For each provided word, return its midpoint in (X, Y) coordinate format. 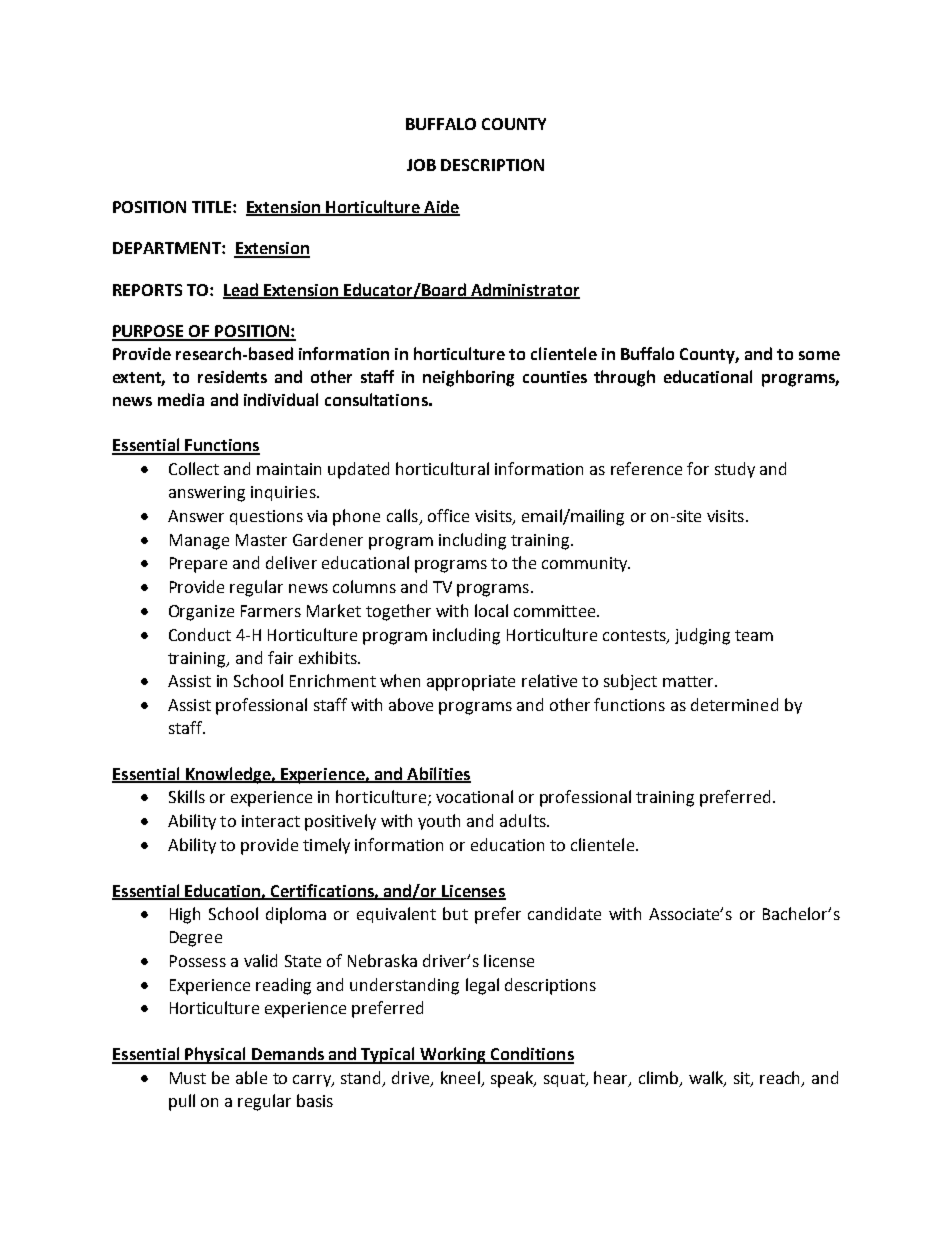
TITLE (213, 207)
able (251, 1077)
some (819, 355)
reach (781, 1079)
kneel (461, 1079)
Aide (441, 207)
